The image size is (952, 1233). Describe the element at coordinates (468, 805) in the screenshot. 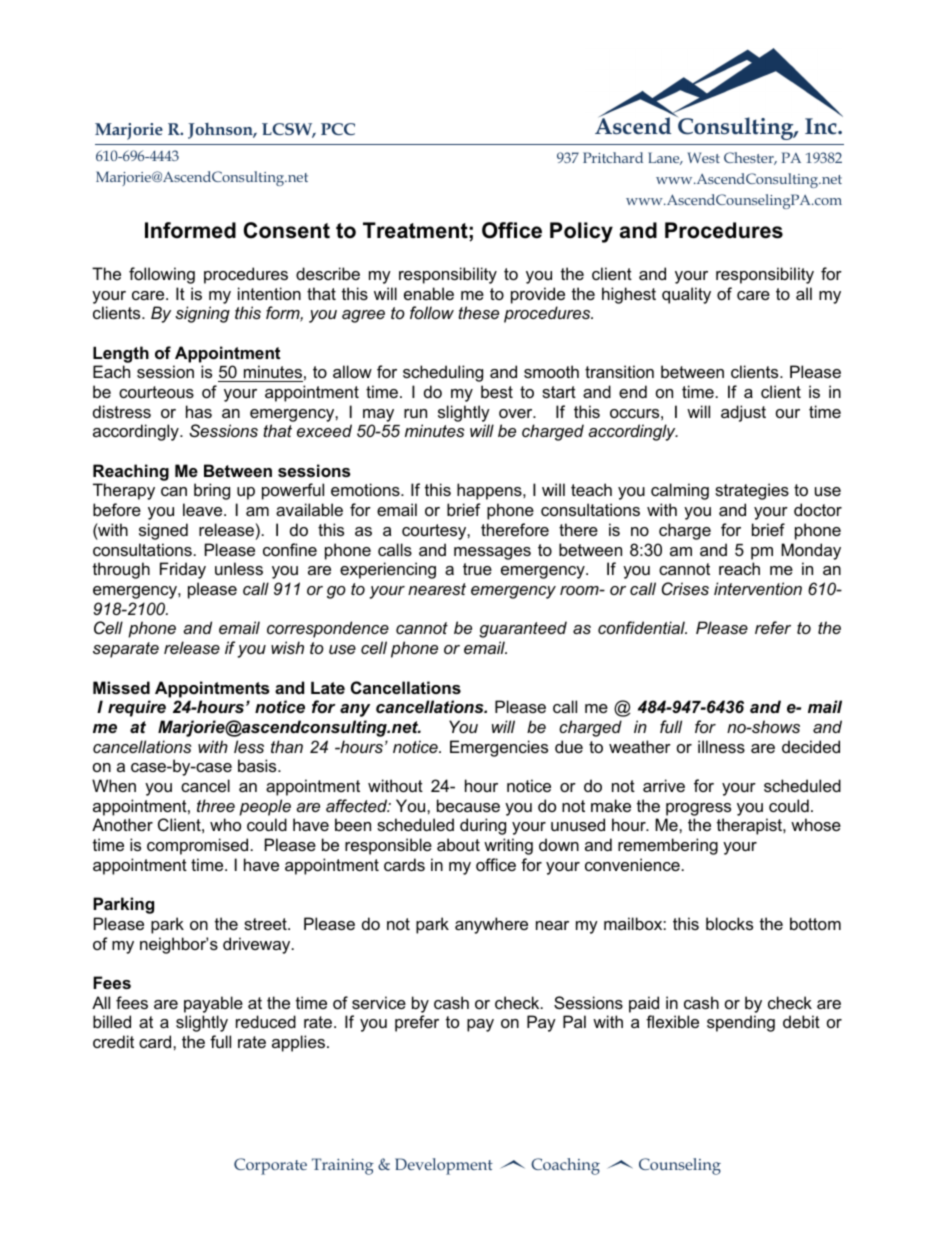

I see `because` at that location.
